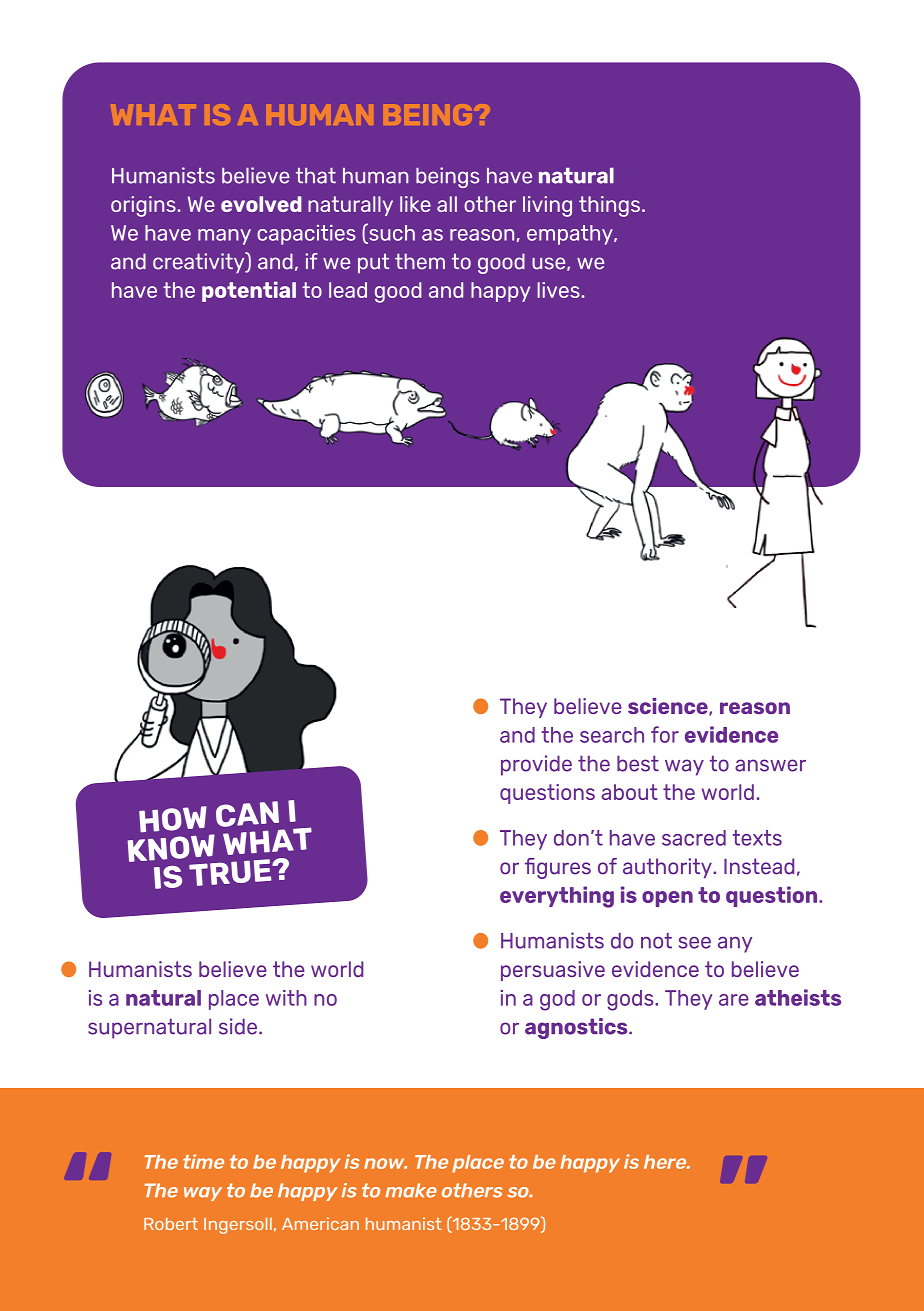 The width and height of the screenshot is (924, 1311). What do you see at coordinates (669, 707) in the screenshot?
I see `science` at bounding box center [669, 707].
